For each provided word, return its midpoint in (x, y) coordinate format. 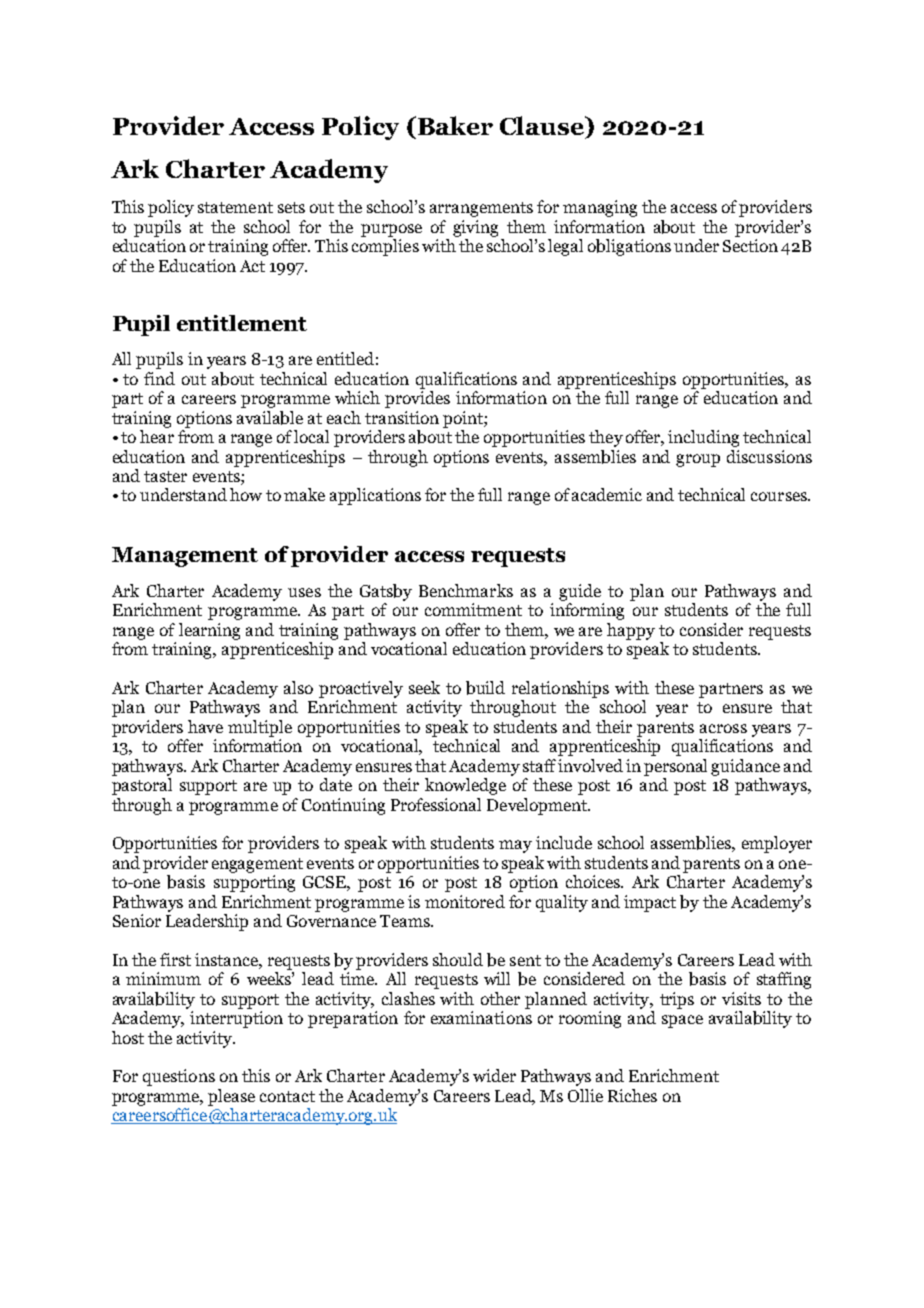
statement (235, 207)
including (703, 438)
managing (600, 208)
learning (209, 631)
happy (631, 631)
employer (777, 844)
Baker (454, 125)
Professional (436, 804)
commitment (473, 609)
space (682, 1021)
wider (494, 1075)
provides (417, 399)
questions (179, 1077)
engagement (257, 865)
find (159, 378)
